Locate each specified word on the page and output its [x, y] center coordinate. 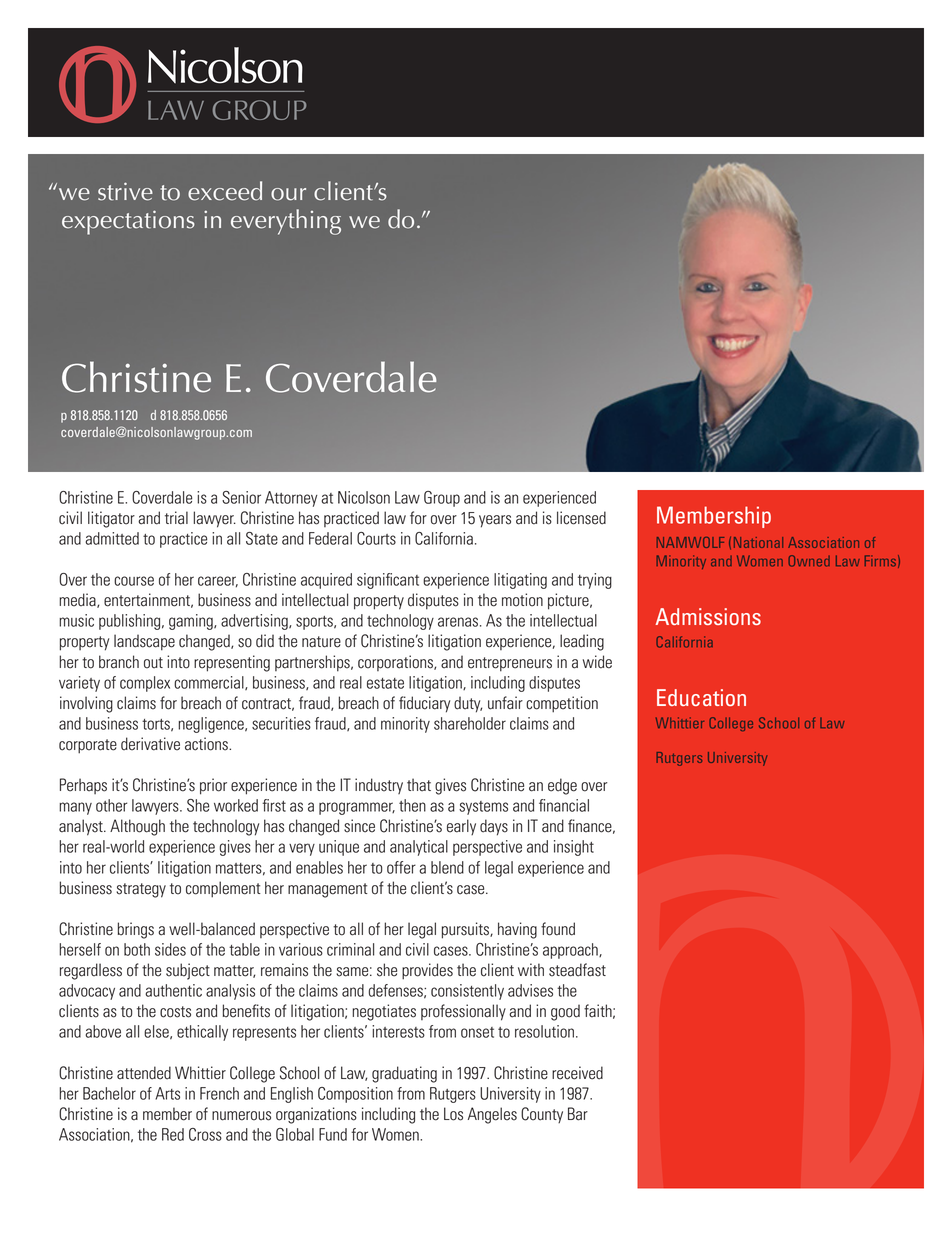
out [153, 663]
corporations [396, 663]
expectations [128, 222]
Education [701, 697]
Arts [167, 1093]
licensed [581, 518]
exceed [225, 191]
